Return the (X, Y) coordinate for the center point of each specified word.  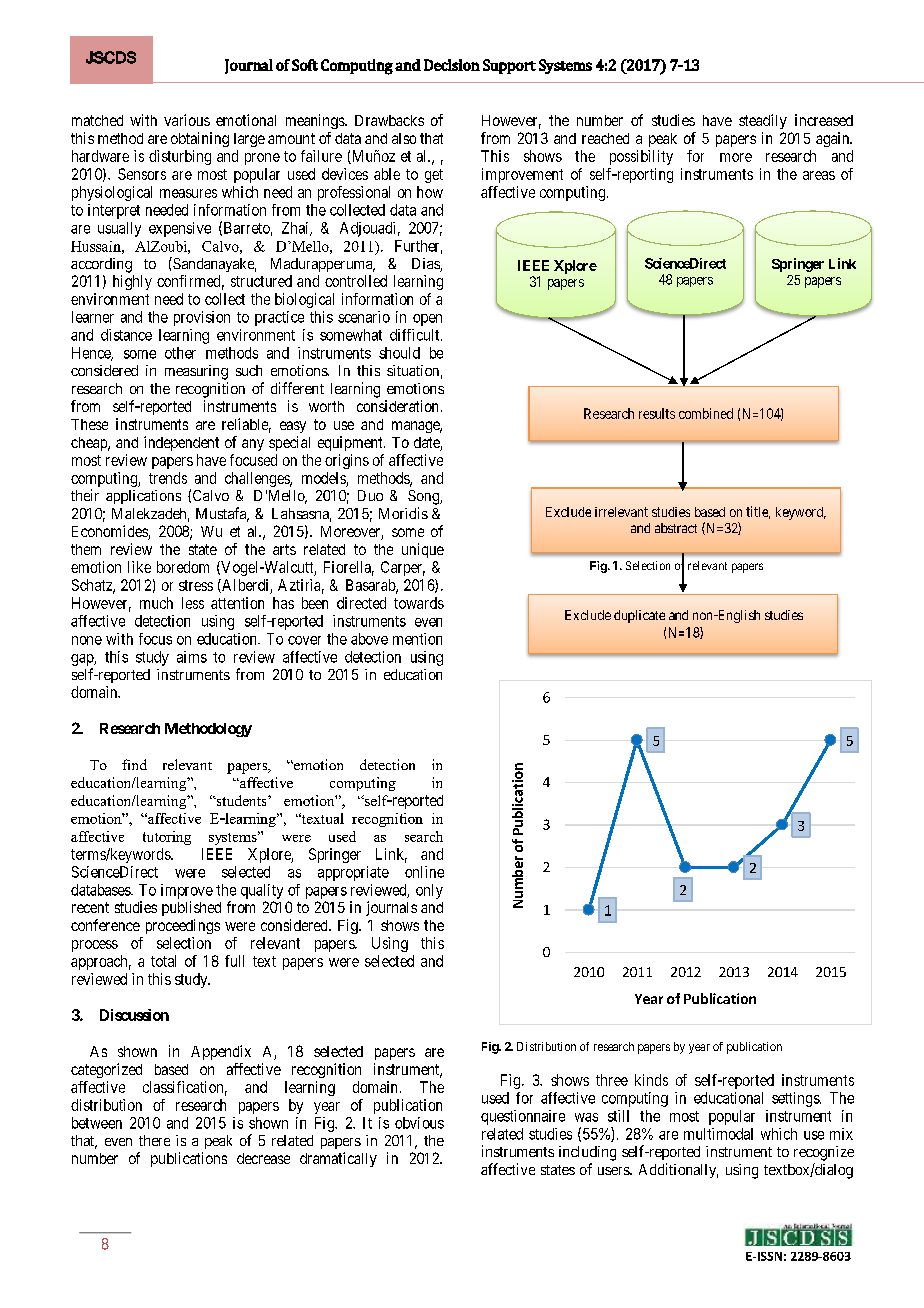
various (187, 120)
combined (706, 413)
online (424, 872)
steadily (763, 121)
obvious (419, 1123)
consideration (397, 406)
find (134, 764)
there (154, 1140)
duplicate (639, 616)
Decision (452, 65)
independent (181, 443)
